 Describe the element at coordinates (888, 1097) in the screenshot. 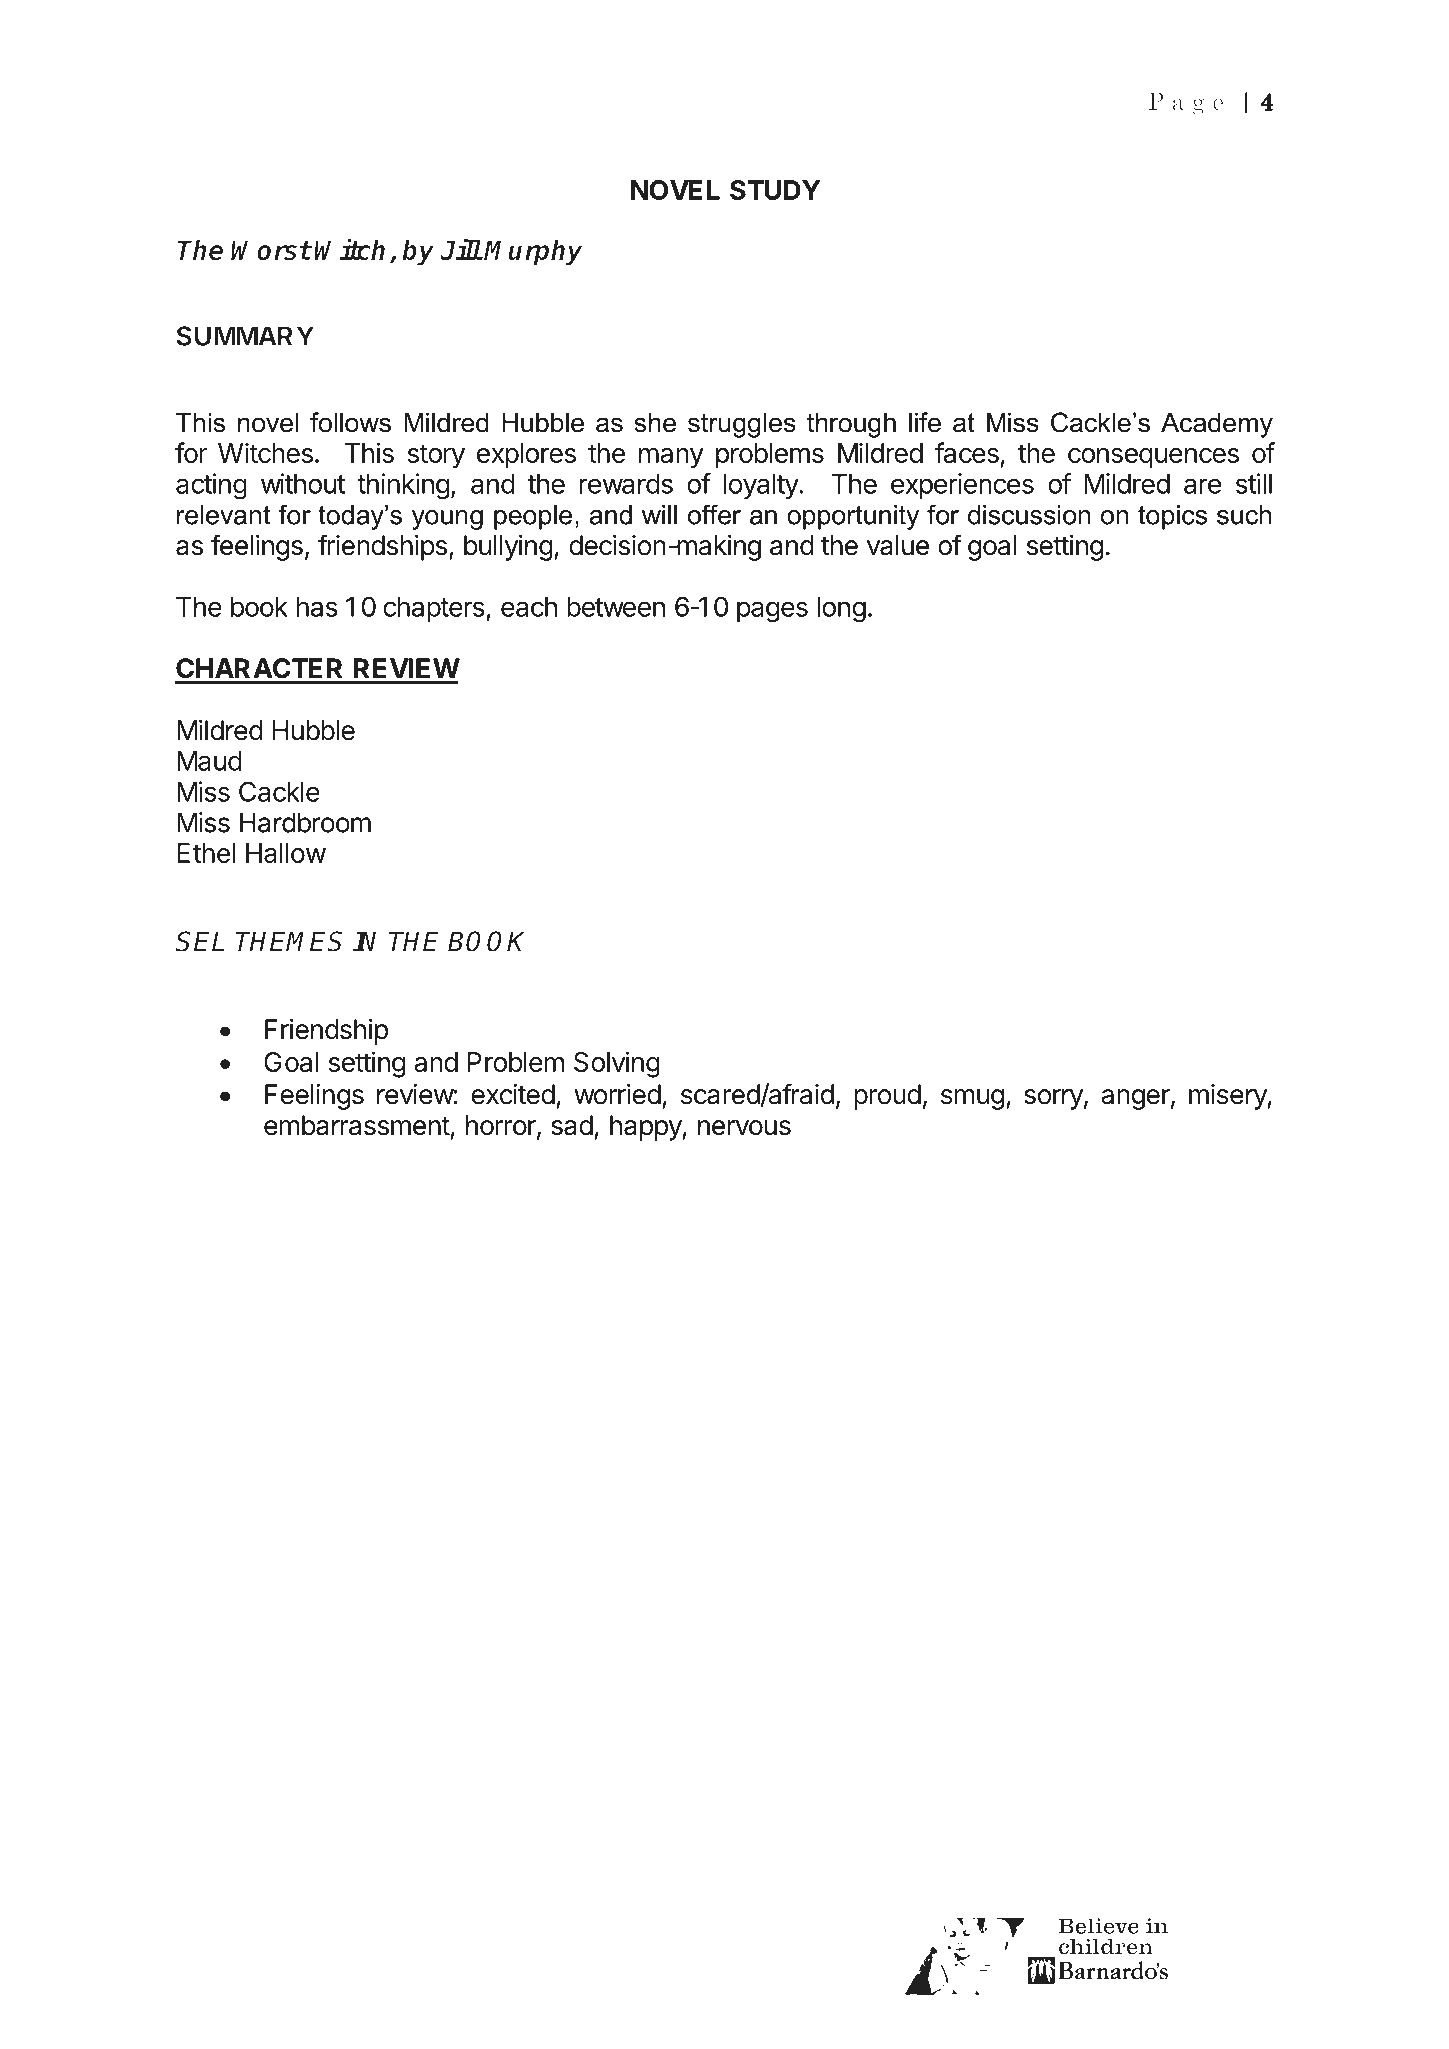

I see `proud` at that location.
